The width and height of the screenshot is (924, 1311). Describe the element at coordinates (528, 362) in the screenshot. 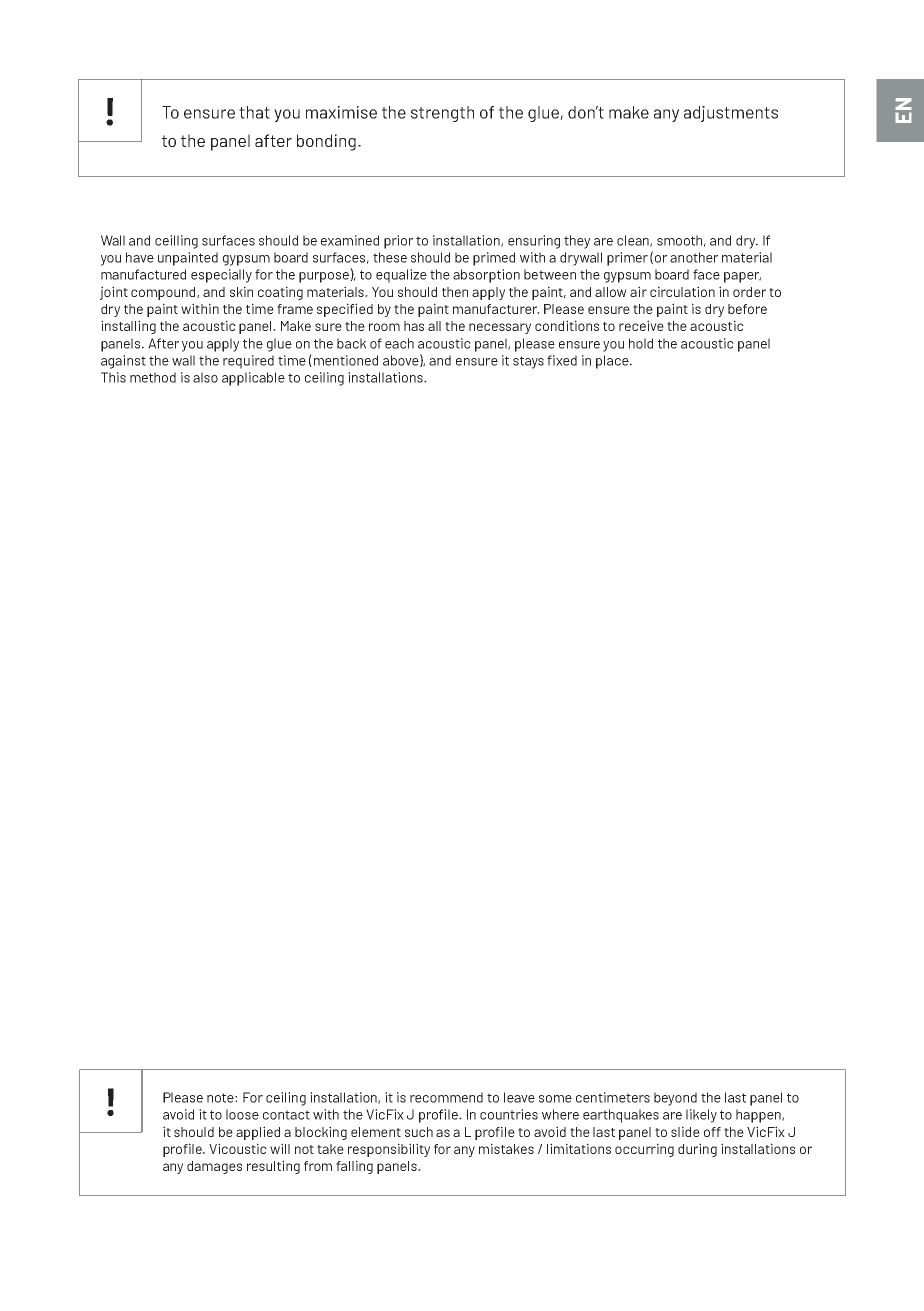

I see `stays` at that location.
